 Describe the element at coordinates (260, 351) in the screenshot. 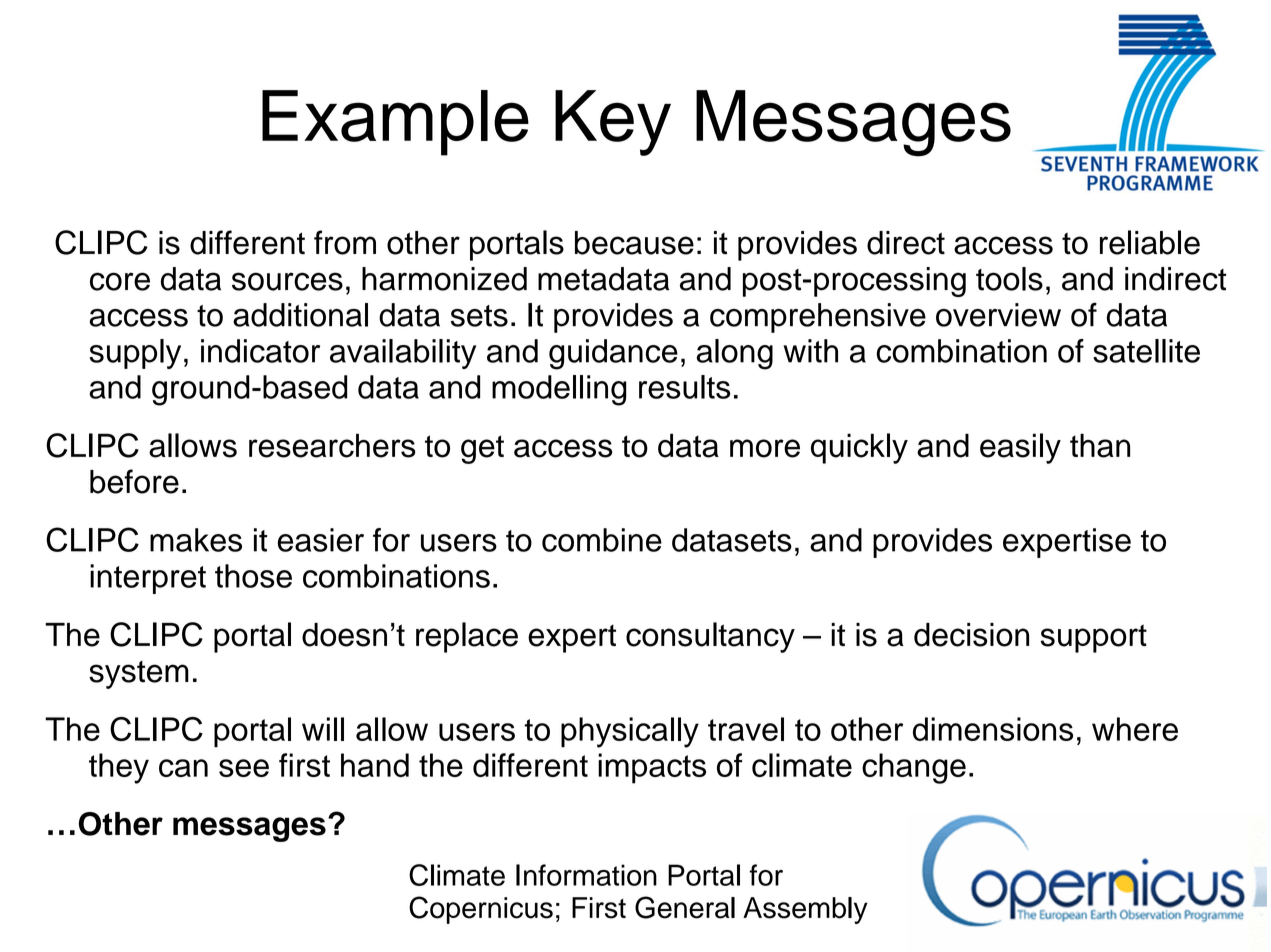

I see `indicator` at that location.
